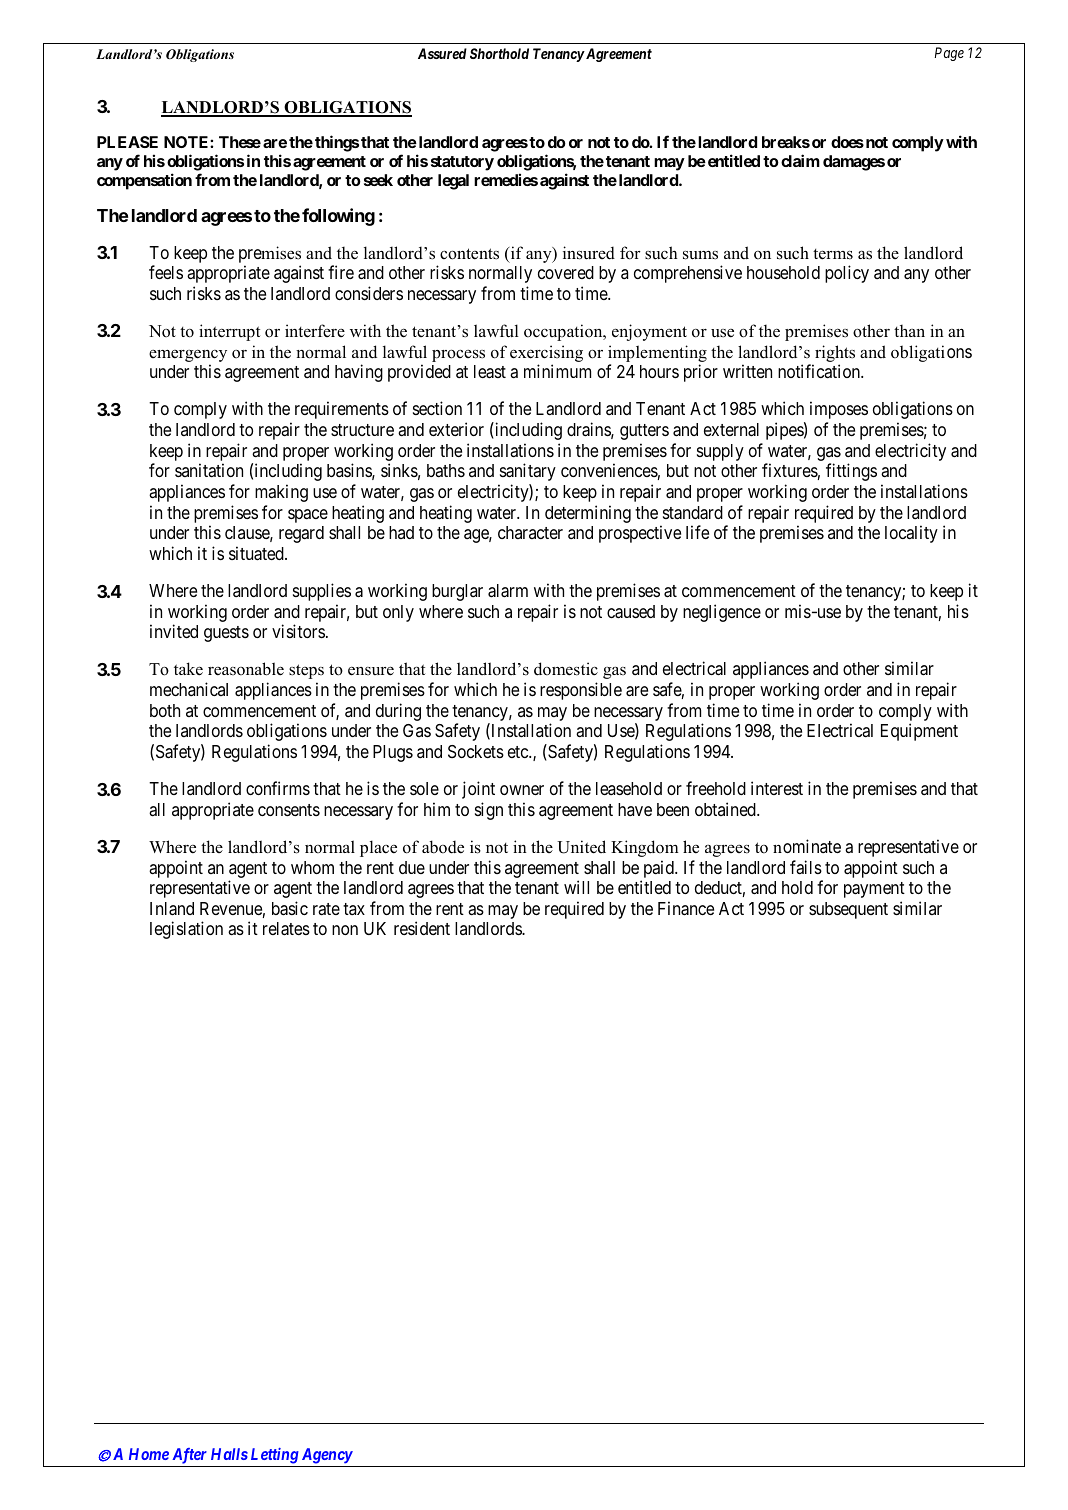  What do you see at coordinates (508, 591) in the document?
I see `alarm` at bounding box center [508, 591].
